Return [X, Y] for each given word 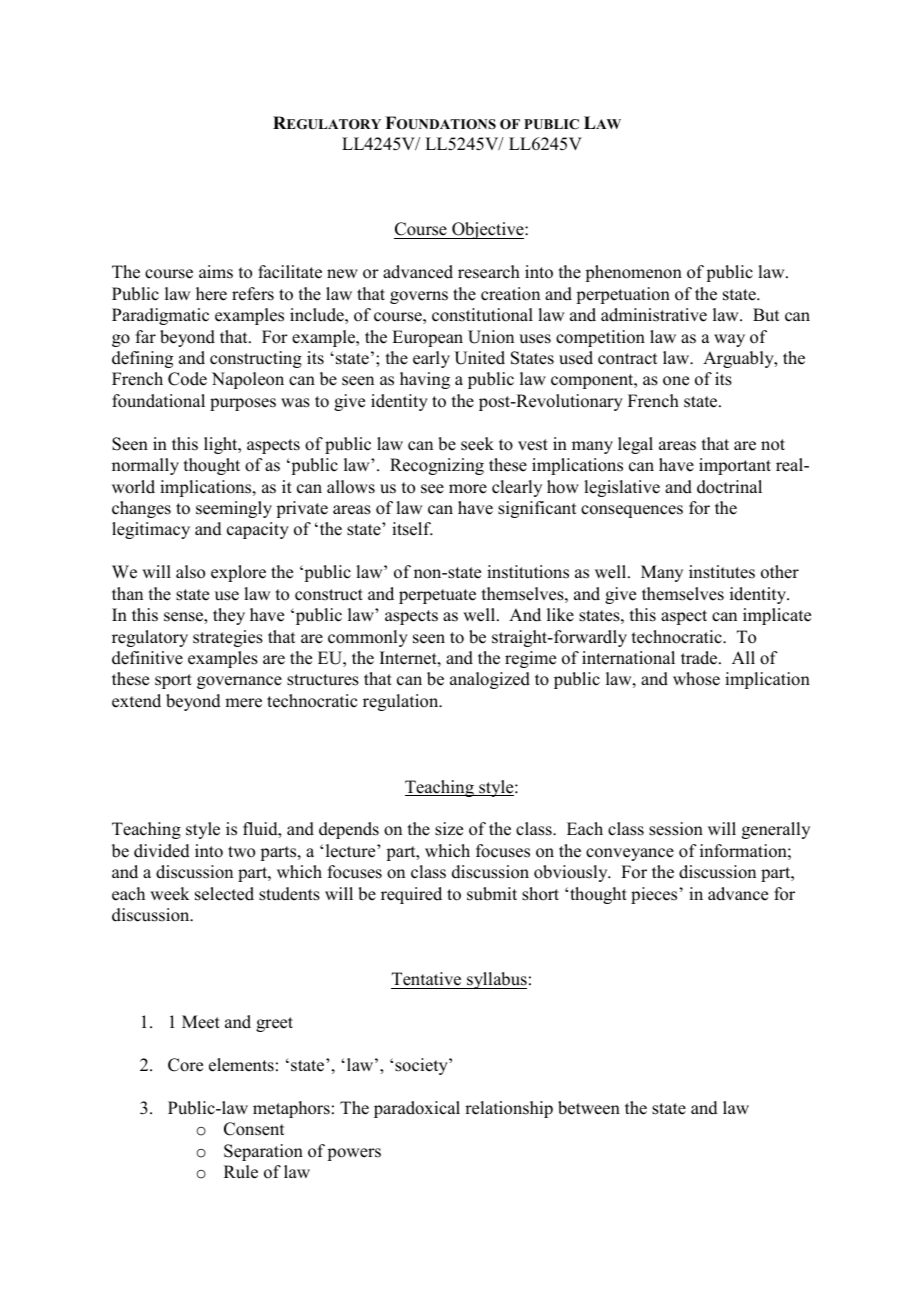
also [190, 572]
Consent [254, 1129]
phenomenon [633, 273]
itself [412, 529]
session [676, 829]
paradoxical [417, 1109]
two [241, 852]
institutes [722, 572]
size [449, 829]
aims [216, 272]
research [489, 272]
